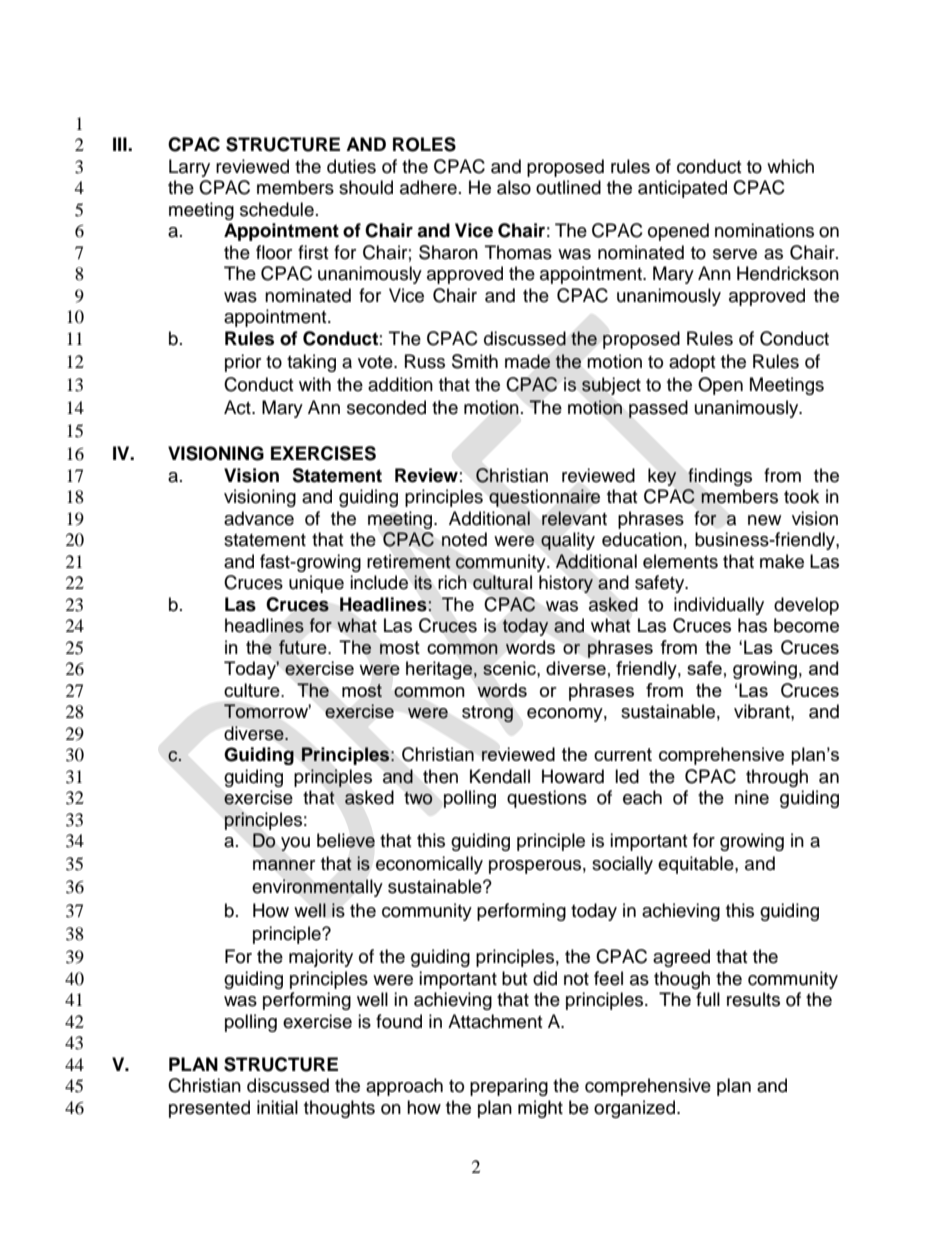 The height and width of the screenshot is (1233, 952). Describe the element at coordinates (253, 690) in the screenshot. I see `culture` at that location.
